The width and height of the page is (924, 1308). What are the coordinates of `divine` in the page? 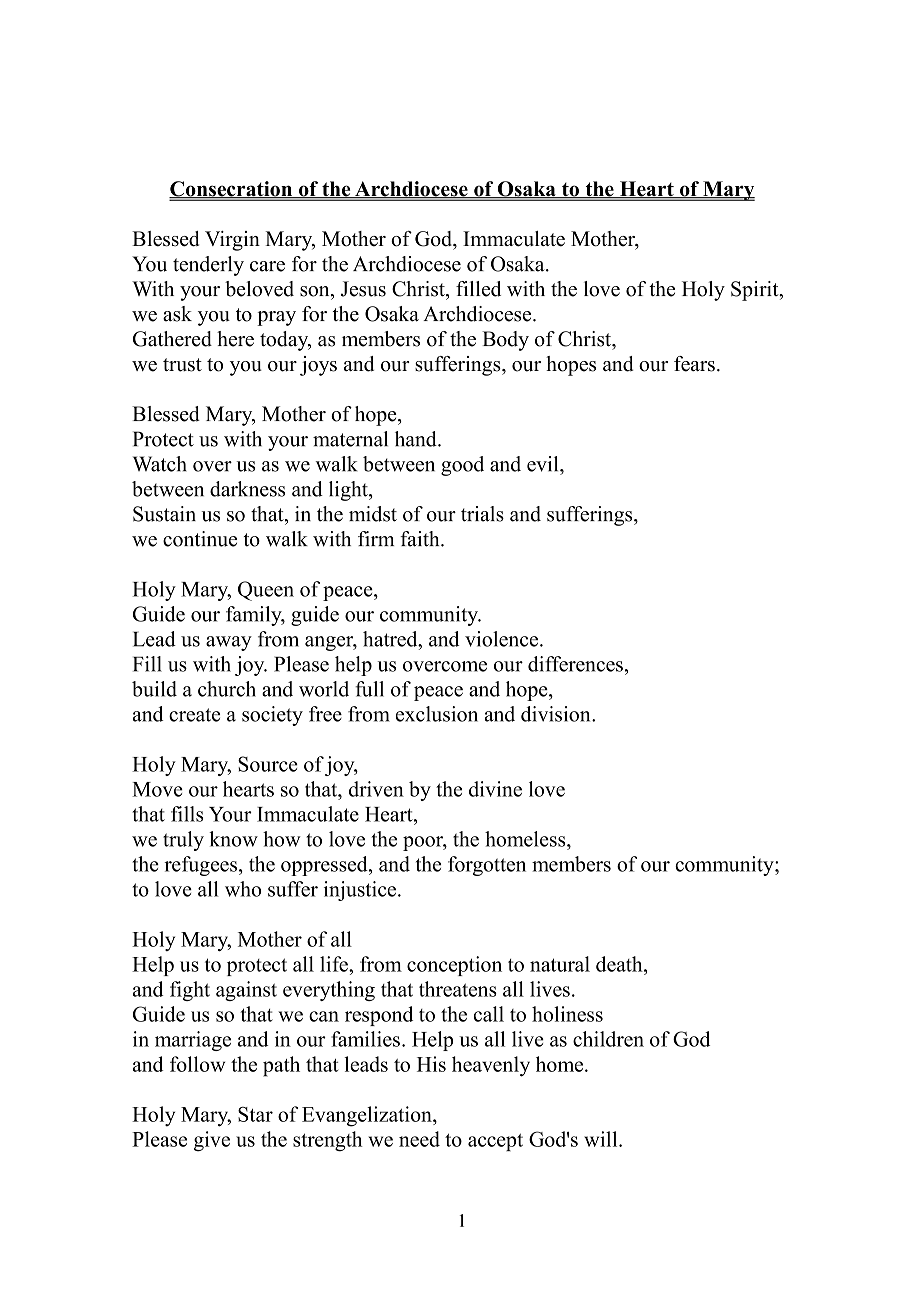 It's located at (495, 789).
